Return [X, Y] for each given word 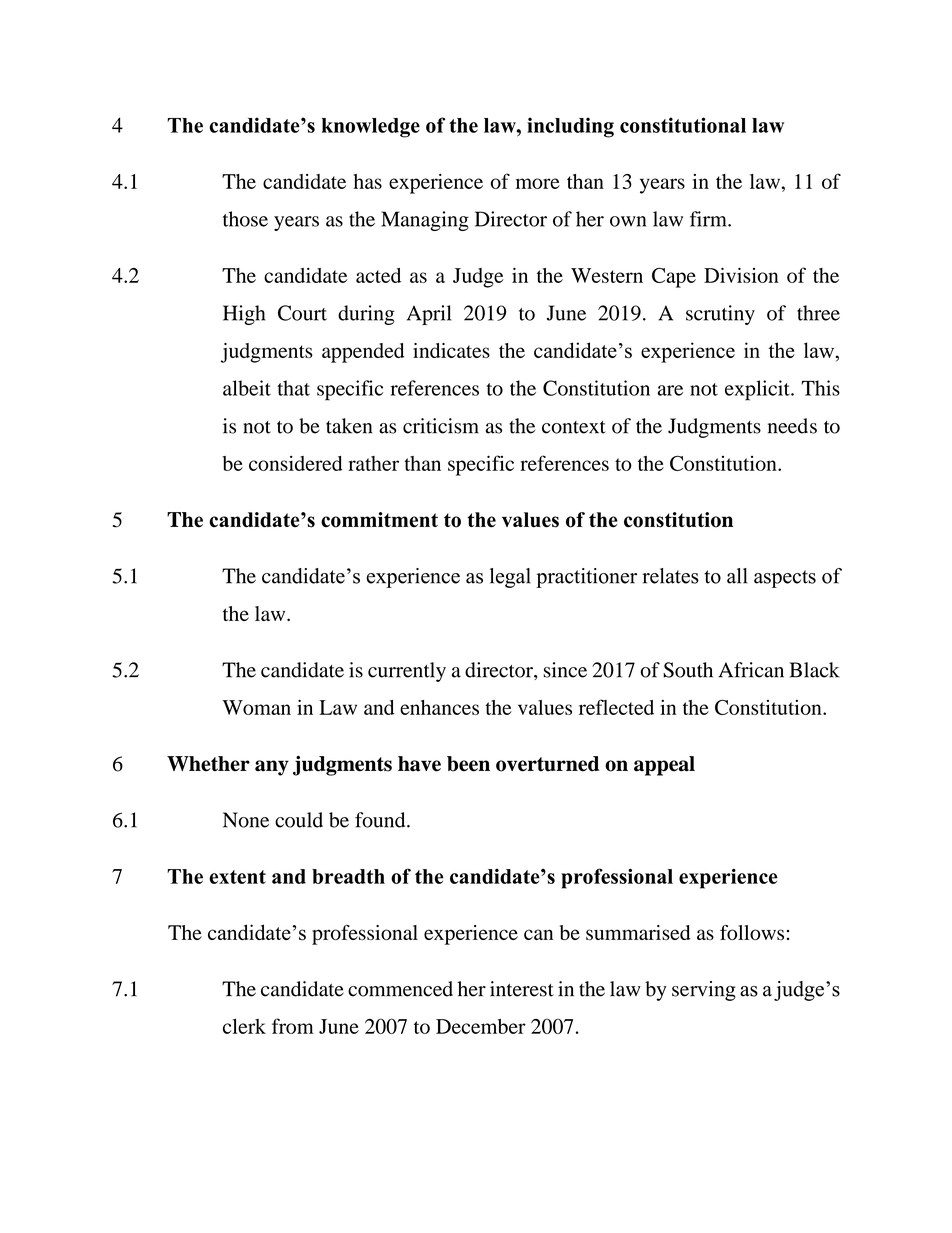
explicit [758, 390]
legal [510, 578]
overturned [547, 764]
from [293, 1026]
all [737, 576]
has [368, 181]
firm [709, 219]
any [272, 768]
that [293, 388]
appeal [664, 766]
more [538, 183]
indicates [451, 350]
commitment [379, 520]
